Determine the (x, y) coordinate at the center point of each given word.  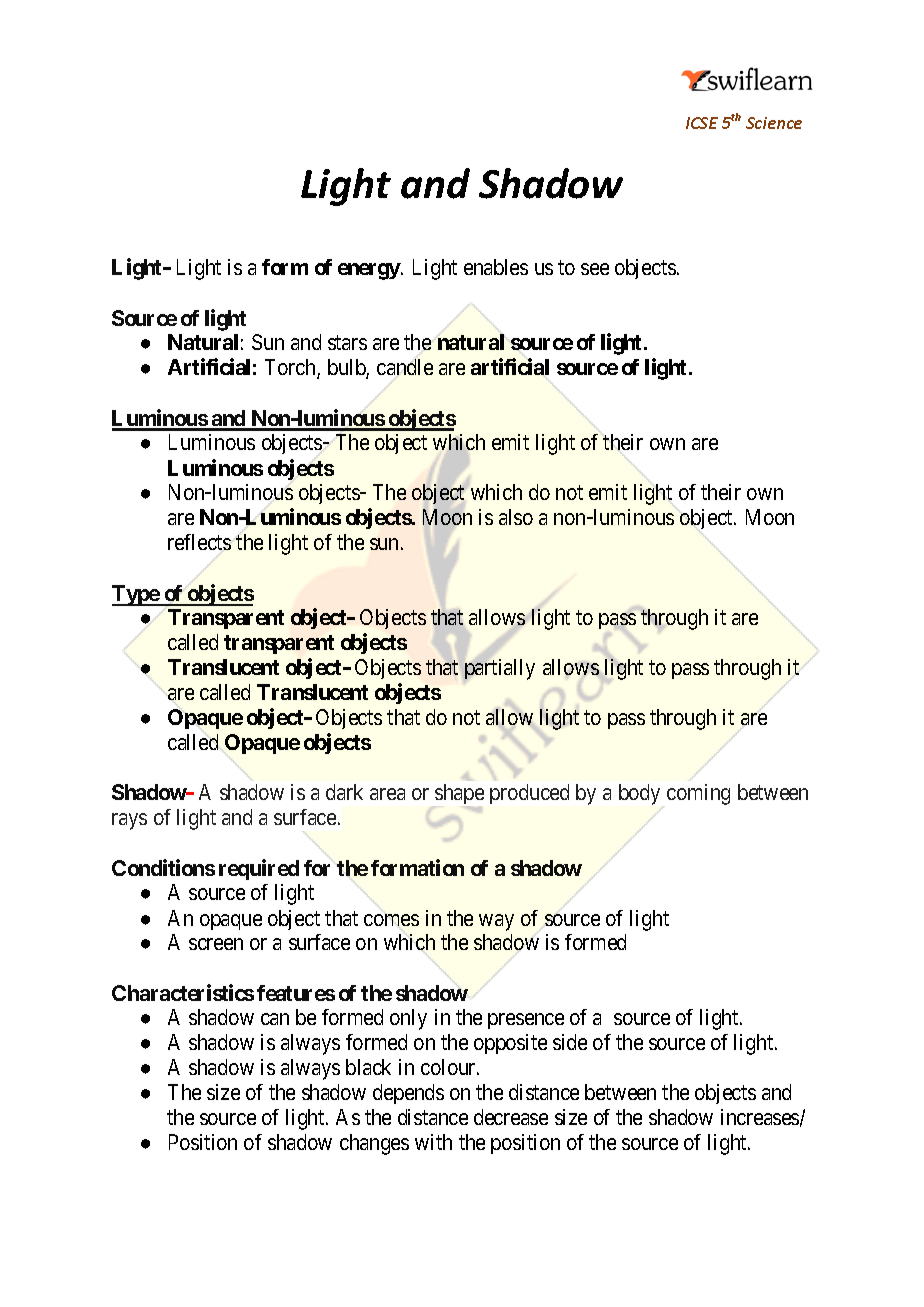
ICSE (702, 123)
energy (370, 271)
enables (496, 267)
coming (698, 794)
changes (374, 1144)
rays (129, 821)
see (595, 269)
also (516, 517)
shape (459, 794)
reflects (199, 542)
